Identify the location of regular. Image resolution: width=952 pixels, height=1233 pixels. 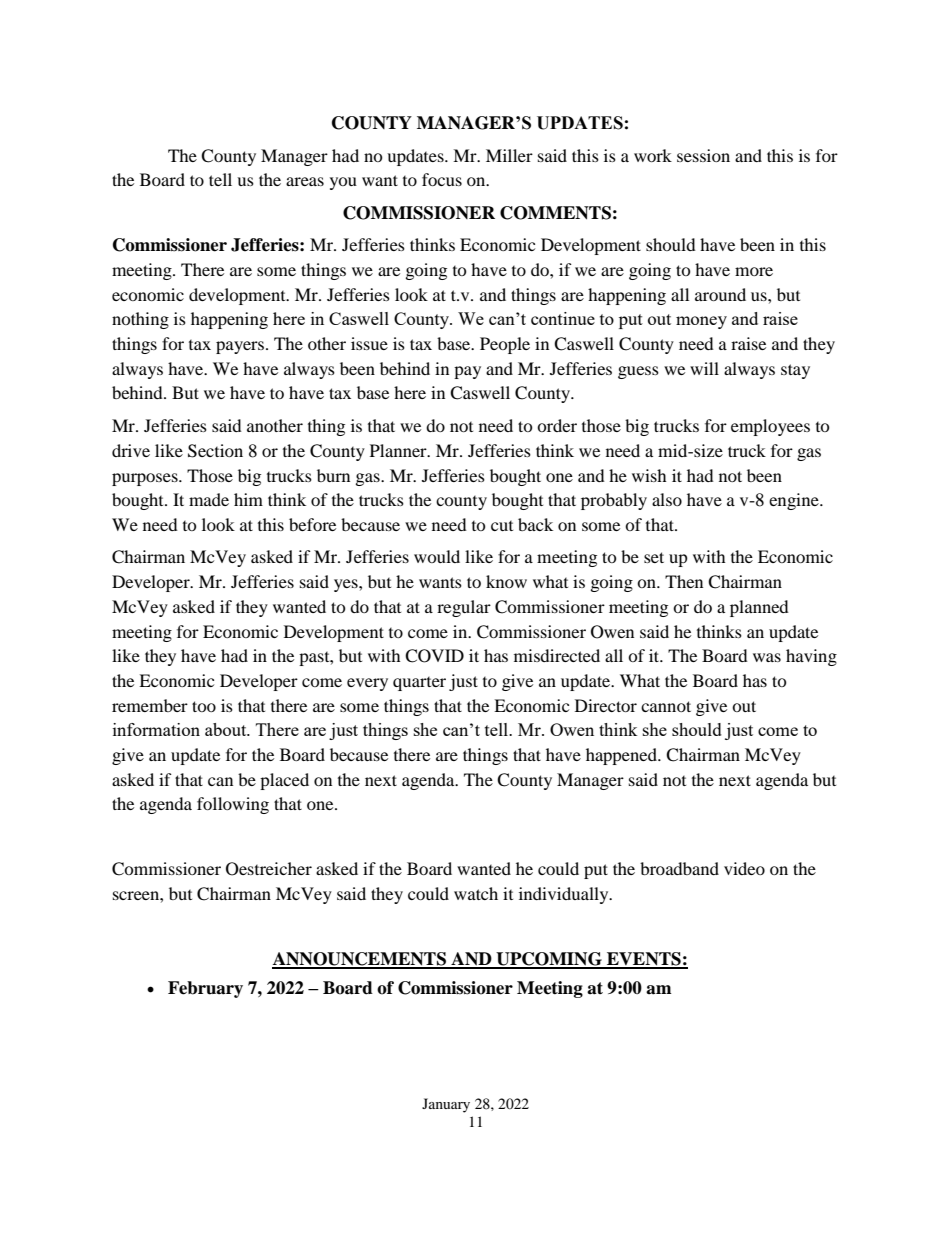
(464, 608).
